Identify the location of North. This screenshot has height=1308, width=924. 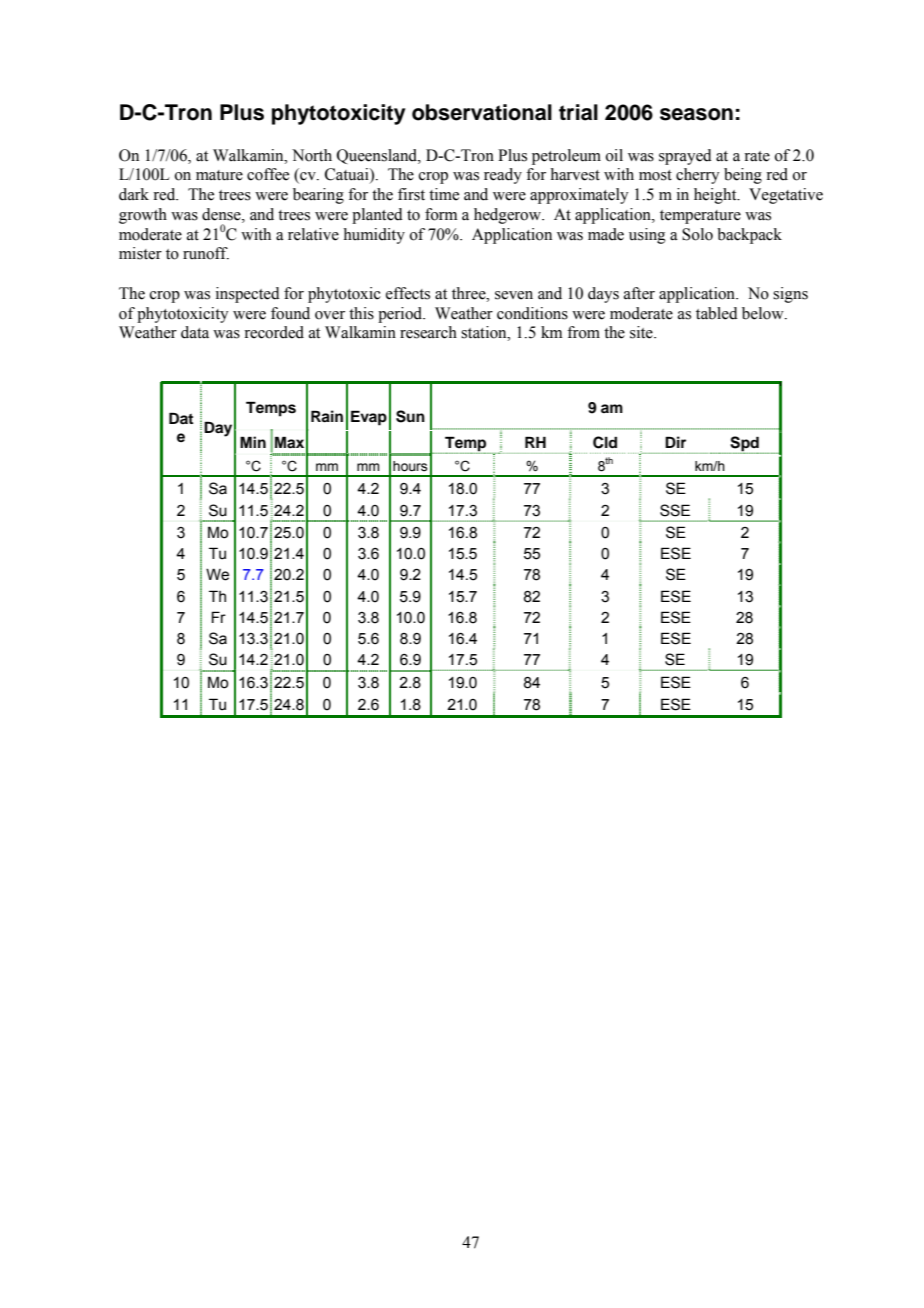
(312, 155).
